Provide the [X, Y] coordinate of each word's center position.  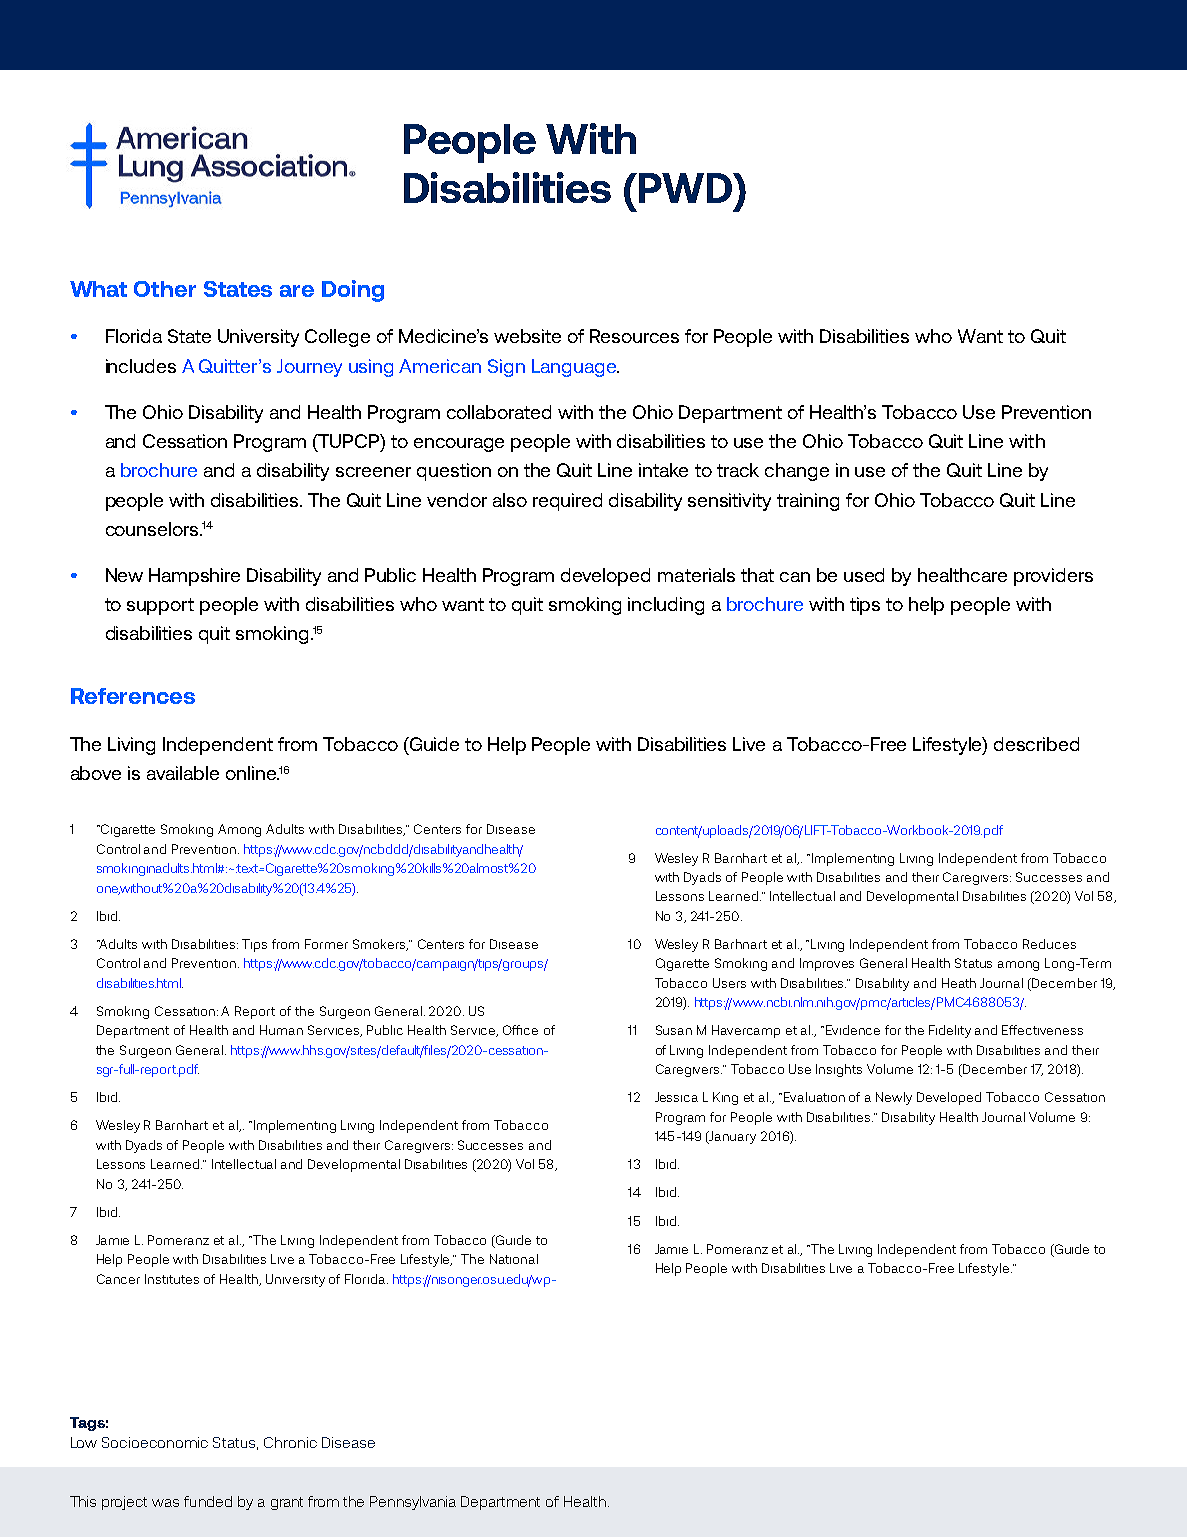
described [1036, 744]
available [183, 773]
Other [165, 289]
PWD [687, 188]
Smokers [380, 945]
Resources [634, 336]
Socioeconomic [155, 1442]
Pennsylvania [413, 1503]
